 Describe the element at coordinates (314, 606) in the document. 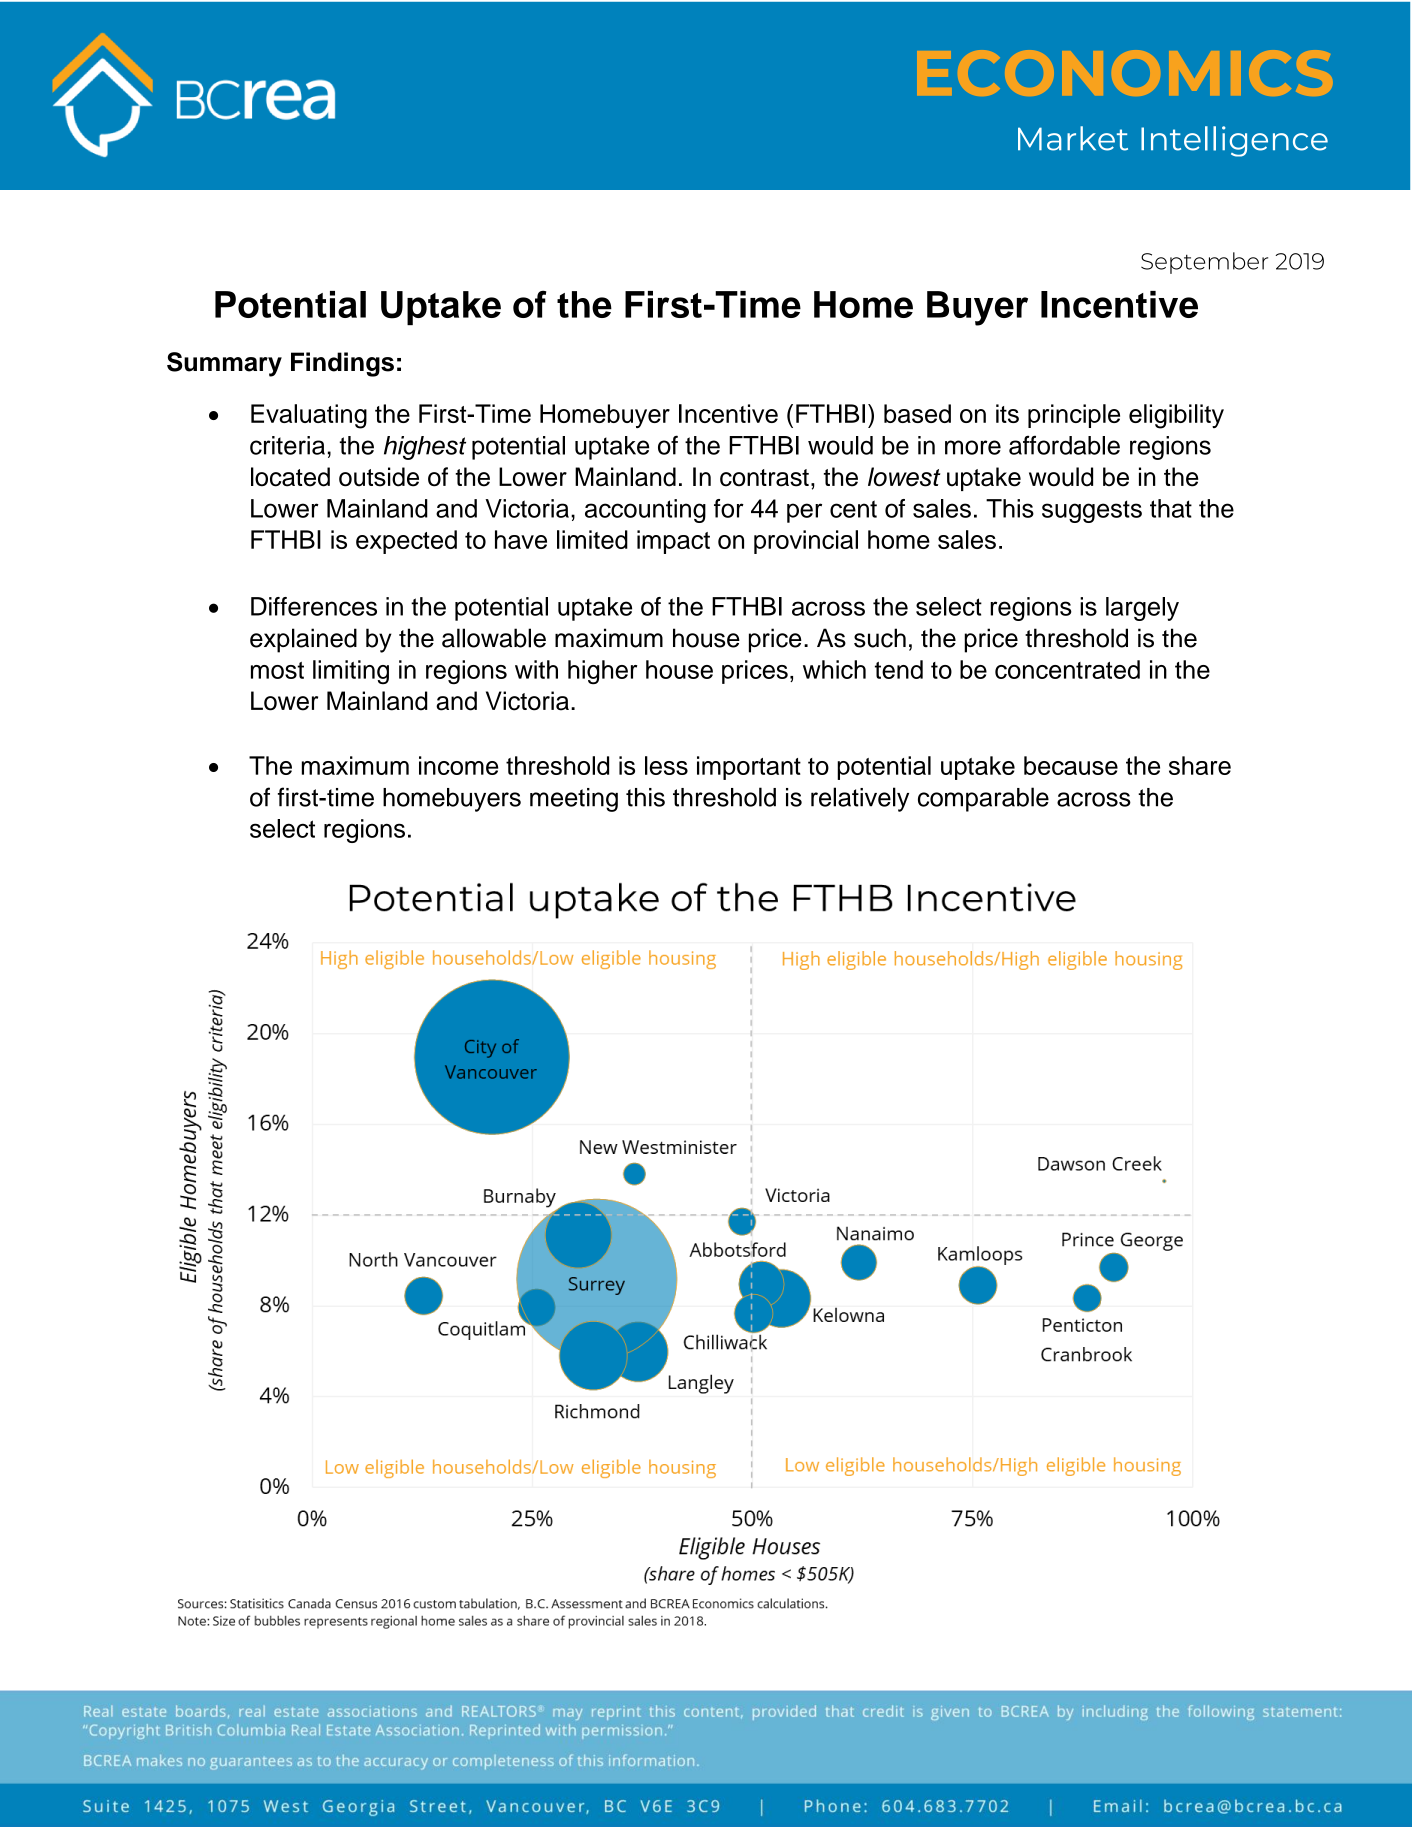

I see `Differences` at that location.
